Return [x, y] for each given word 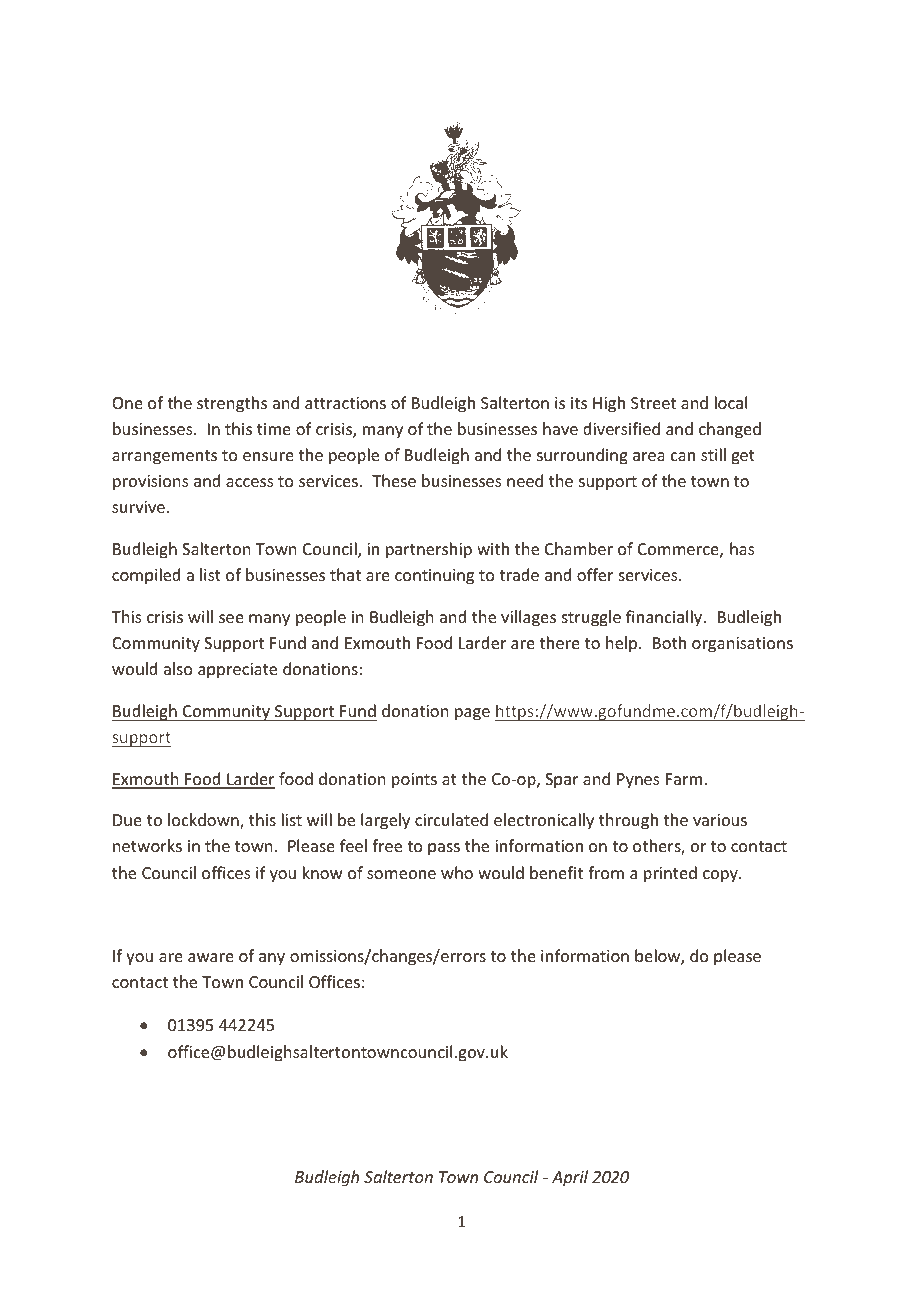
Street [653, 403]
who [457, 872]
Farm [685, 779]
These [394, 480]
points [414, 781]
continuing [434, 577]
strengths [232, 404]
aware [211, 957]
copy [721, 876]
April [570, 1178]
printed [670, 874]
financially [665, 618]
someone [401, 874]
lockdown [204, 821]
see [231, 618]
